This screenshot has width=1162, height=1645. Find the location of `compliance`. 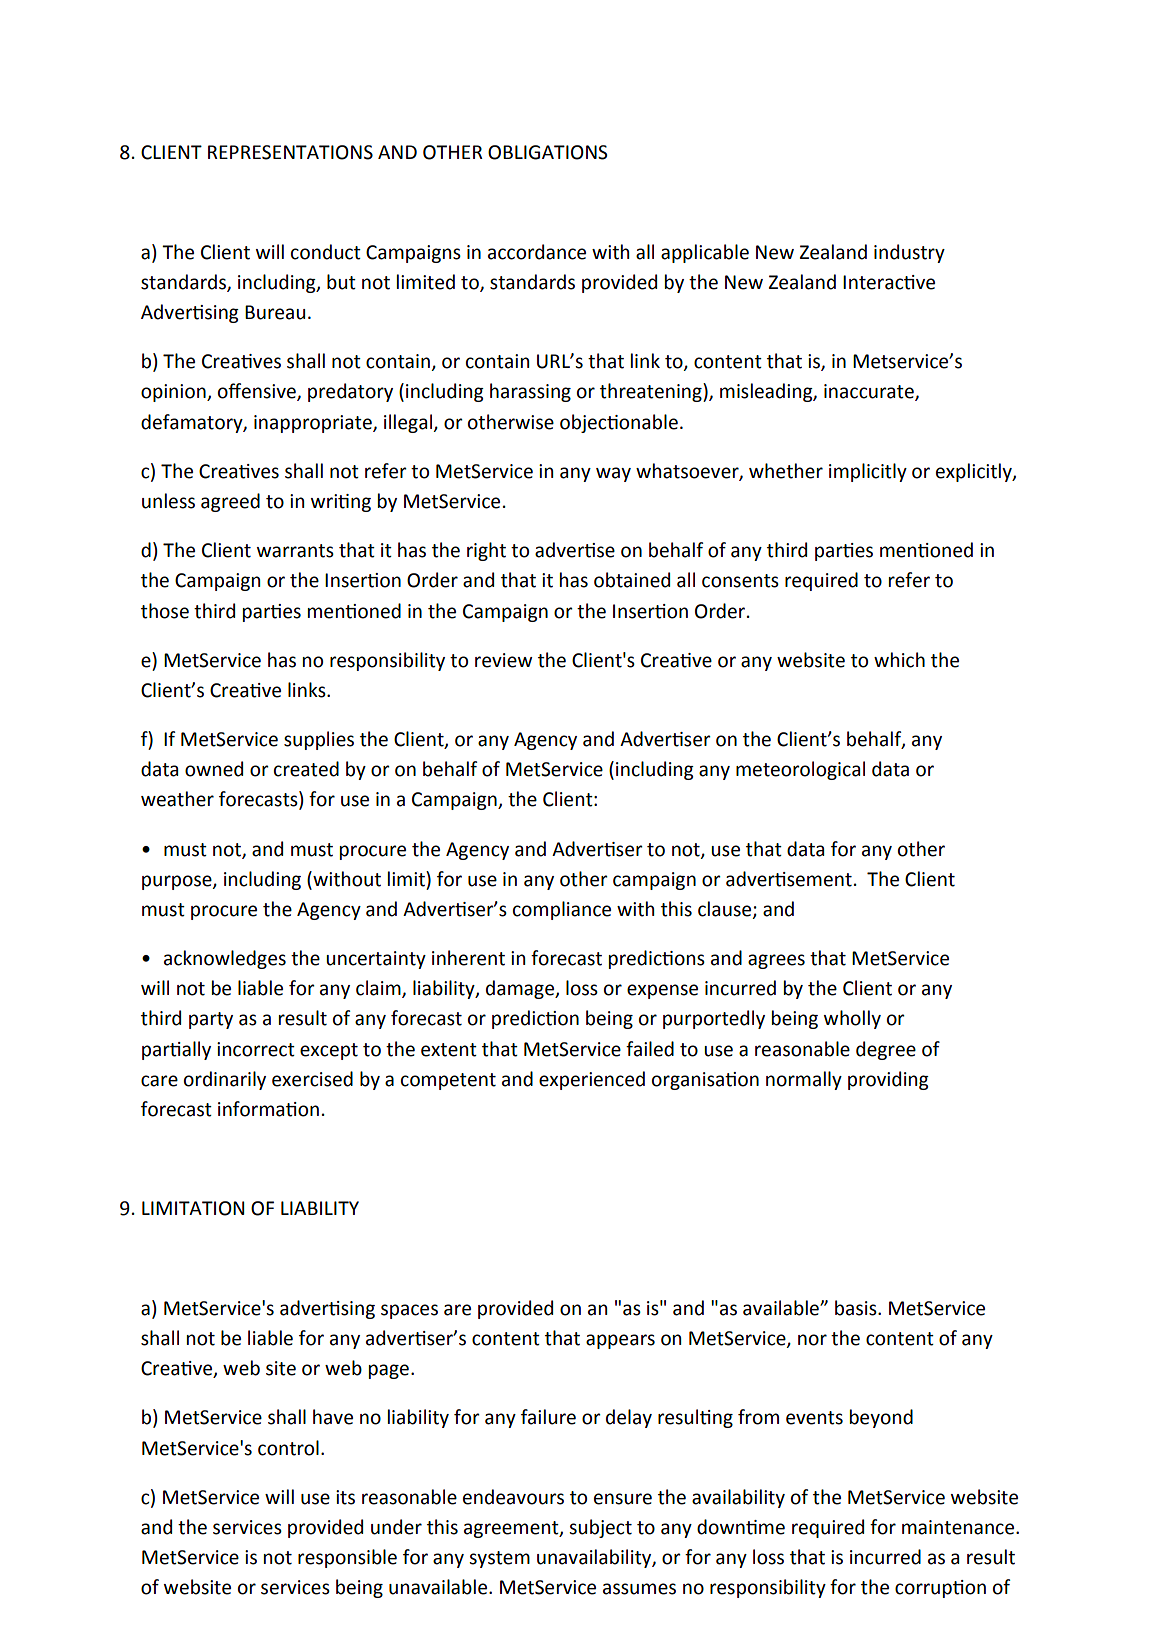

compliance is located at coordinates (562, 910).
